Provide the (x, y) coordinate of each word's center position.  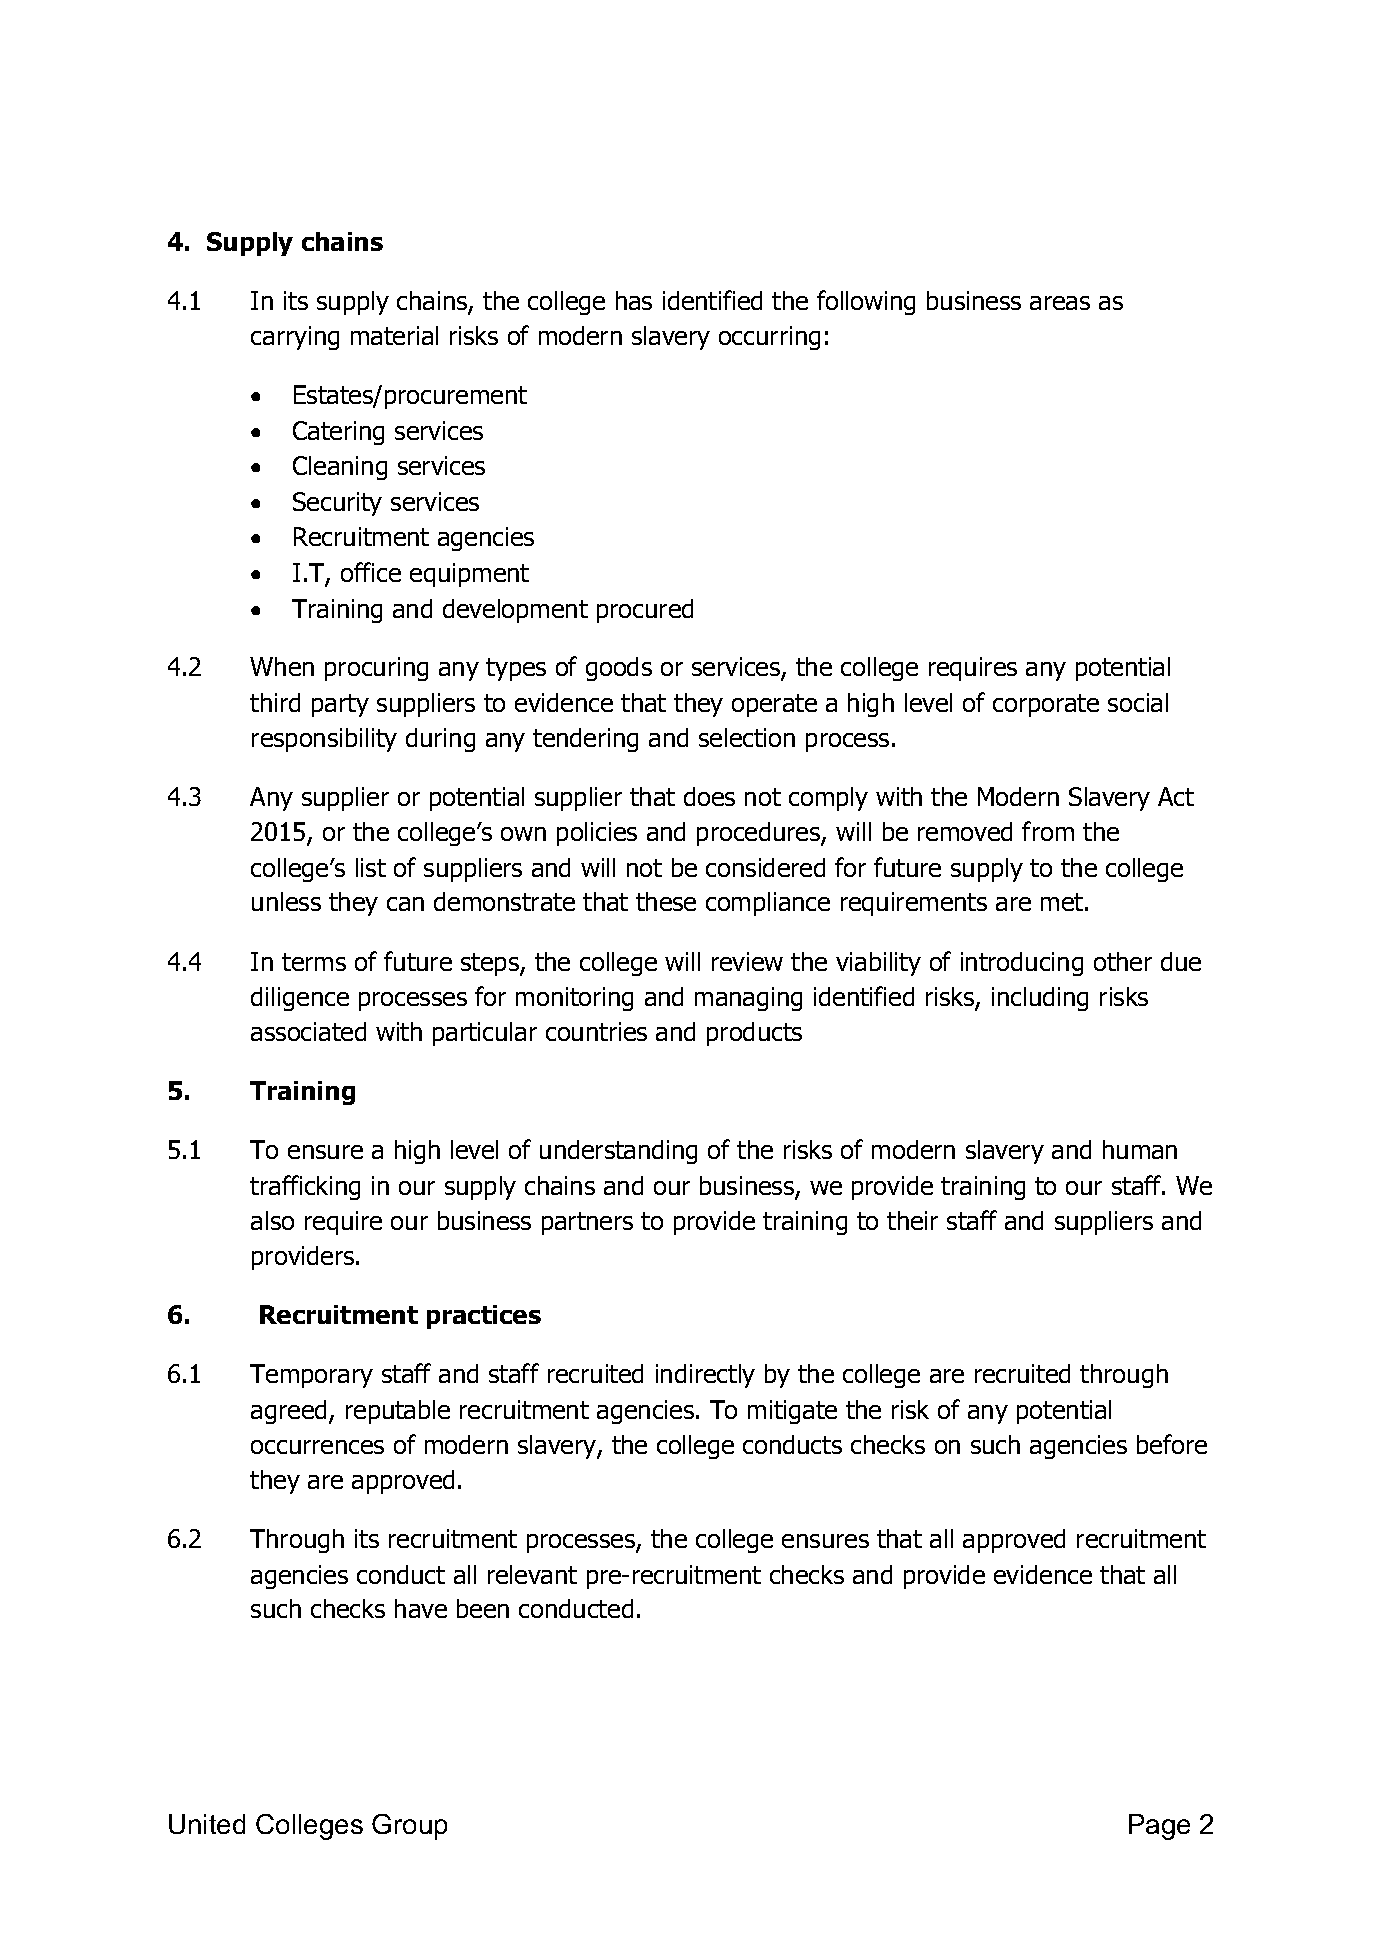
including (1040, 999)
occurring (769, 338)
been (483, 1608)
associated (308, 1031)
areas (1060, 303)
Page (1159, 1827)
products (754, 1034)
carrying (295, 338)
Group (409, 1827)
